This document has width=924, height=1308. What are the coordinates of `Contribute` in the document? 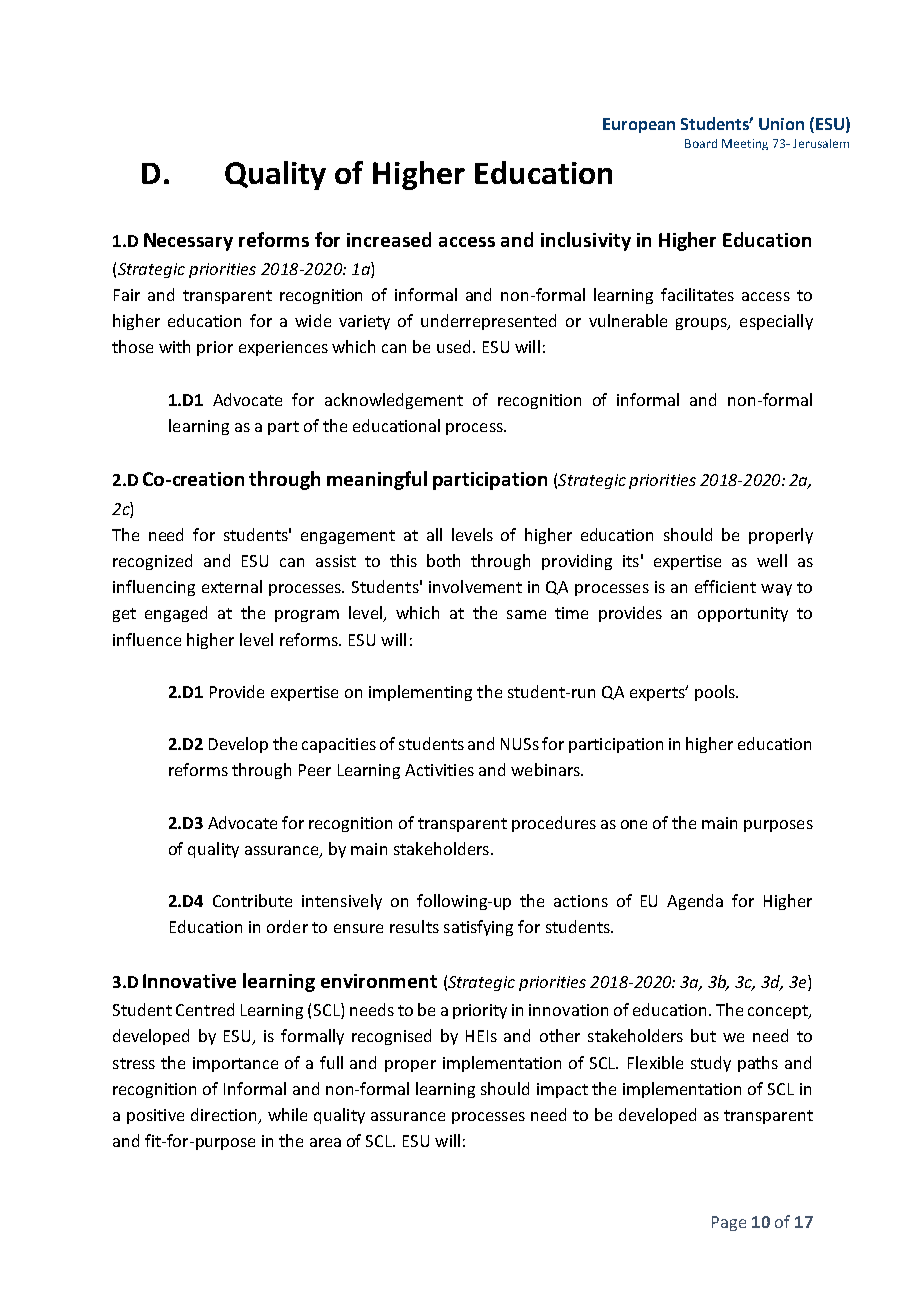 It's located at (252, 900).
